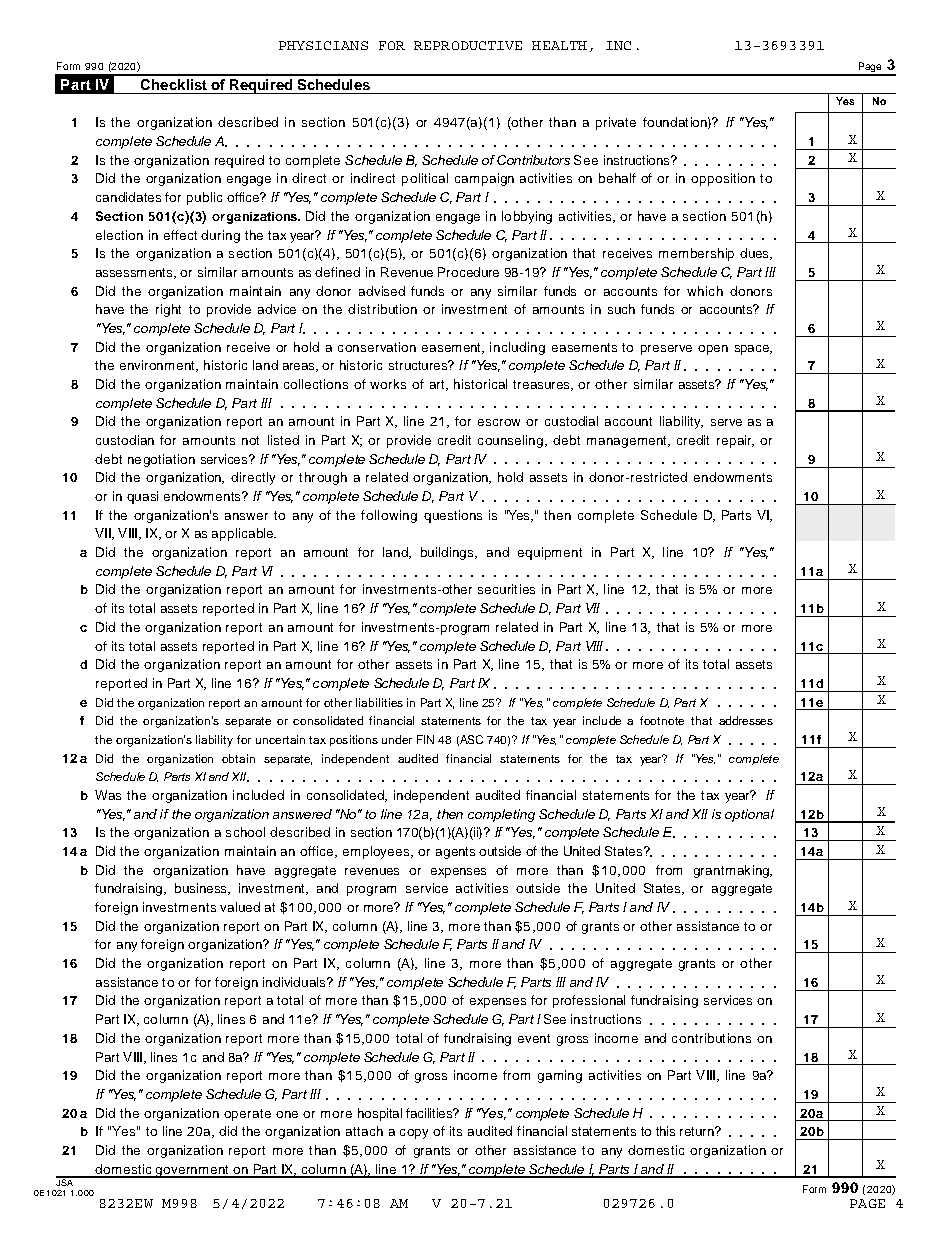 The height and width of the document is (1233, 952). What do you see at coordinates (662, 720) in the document?
I see `footnote` at bounding box center [662, 720].
